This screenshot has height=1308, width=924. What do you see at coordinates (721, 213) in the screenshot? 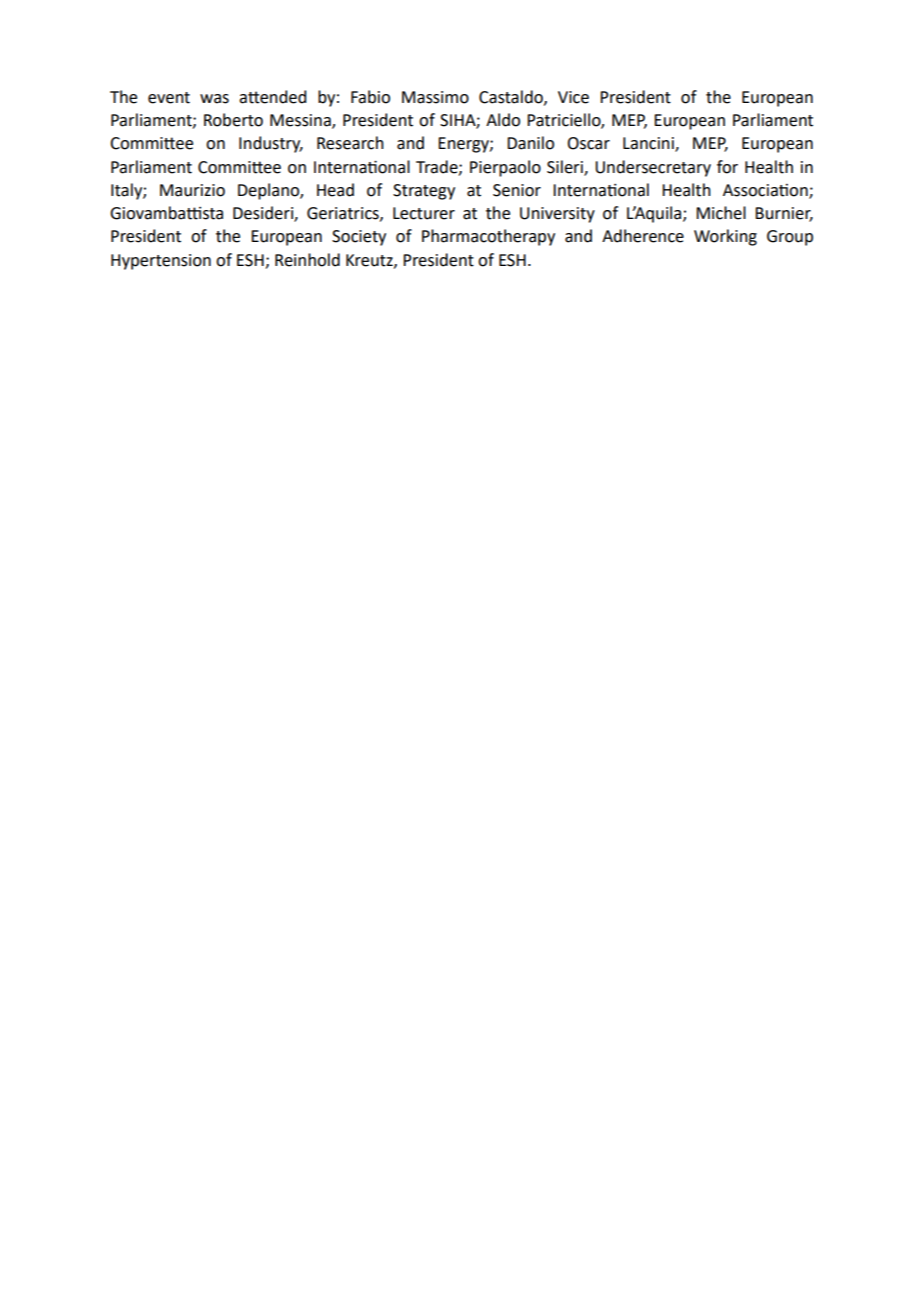
I see `Michel` at bounding box center [721, 213].
